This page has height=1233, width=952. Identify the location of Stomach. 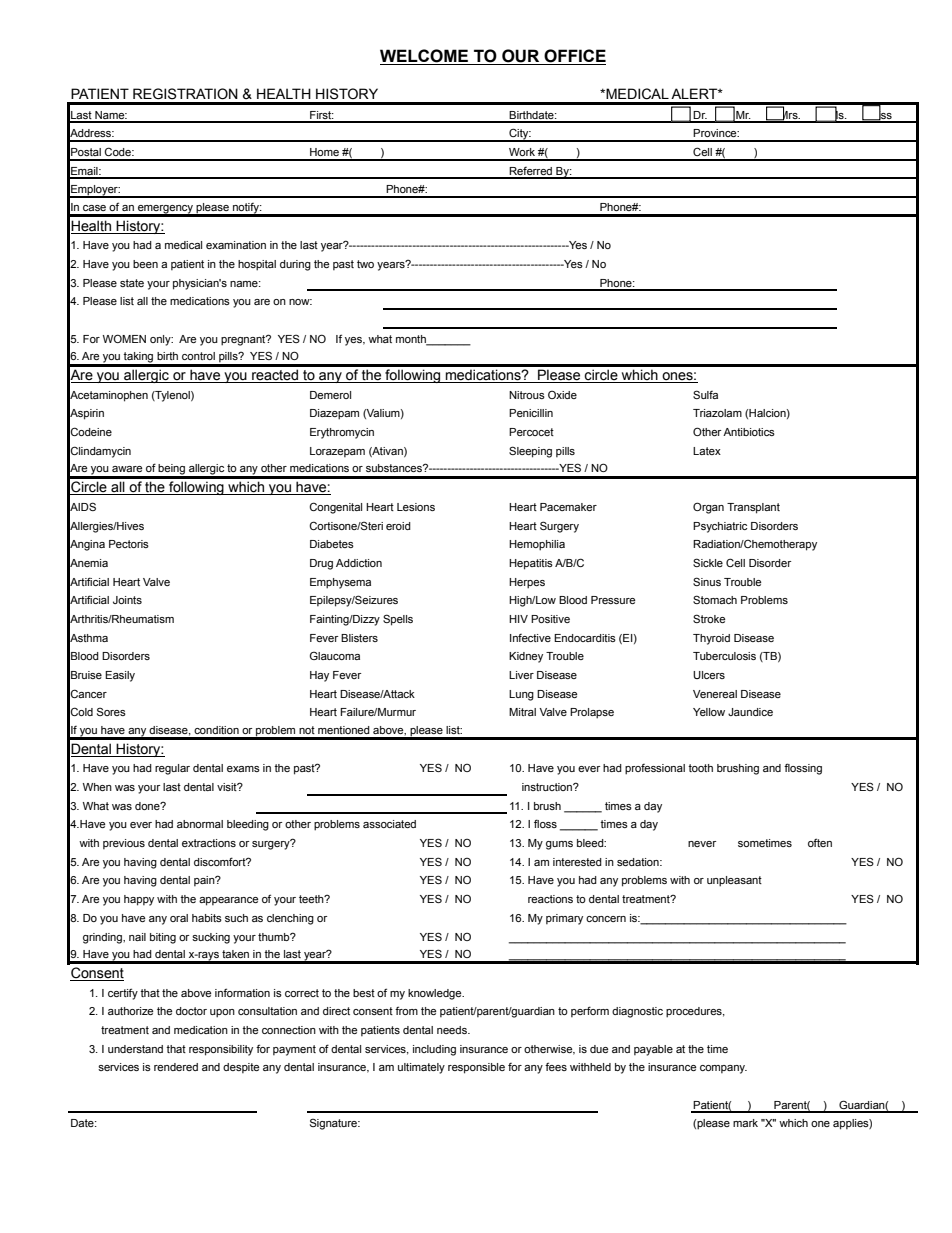
(715, 599).
